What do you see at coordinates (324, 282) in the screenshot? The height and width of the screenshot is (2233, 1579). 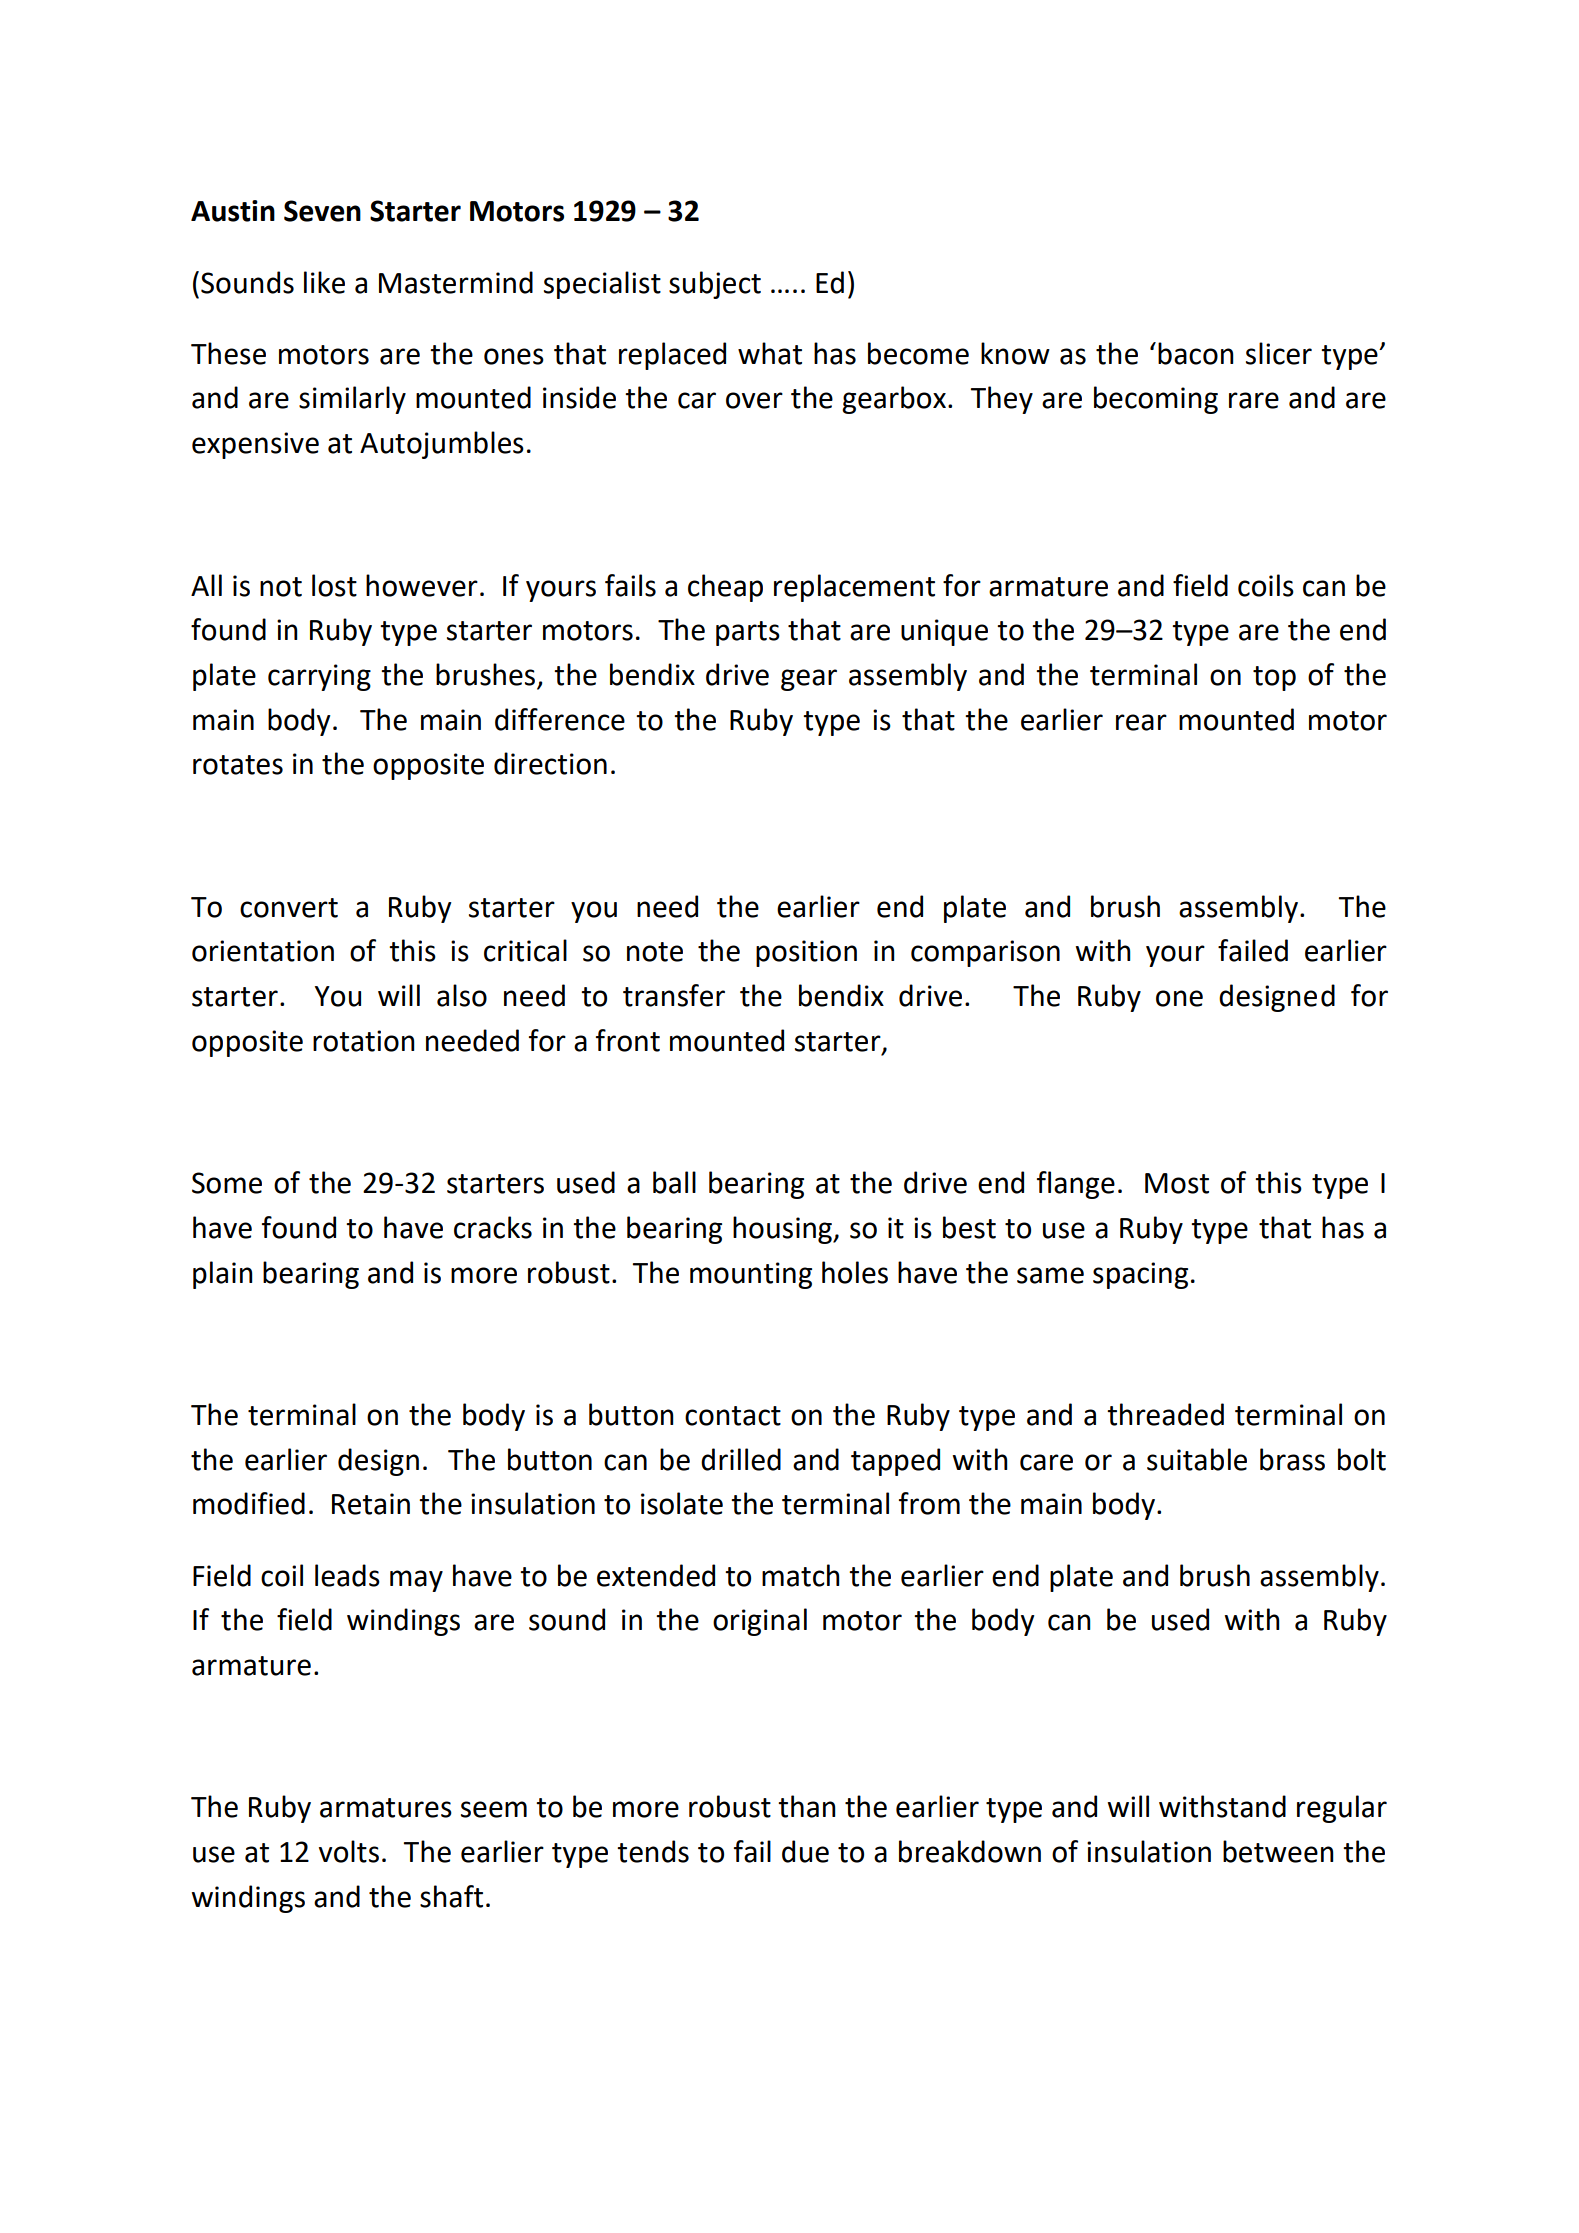 I see `like` at bounding box center [324, 282].
